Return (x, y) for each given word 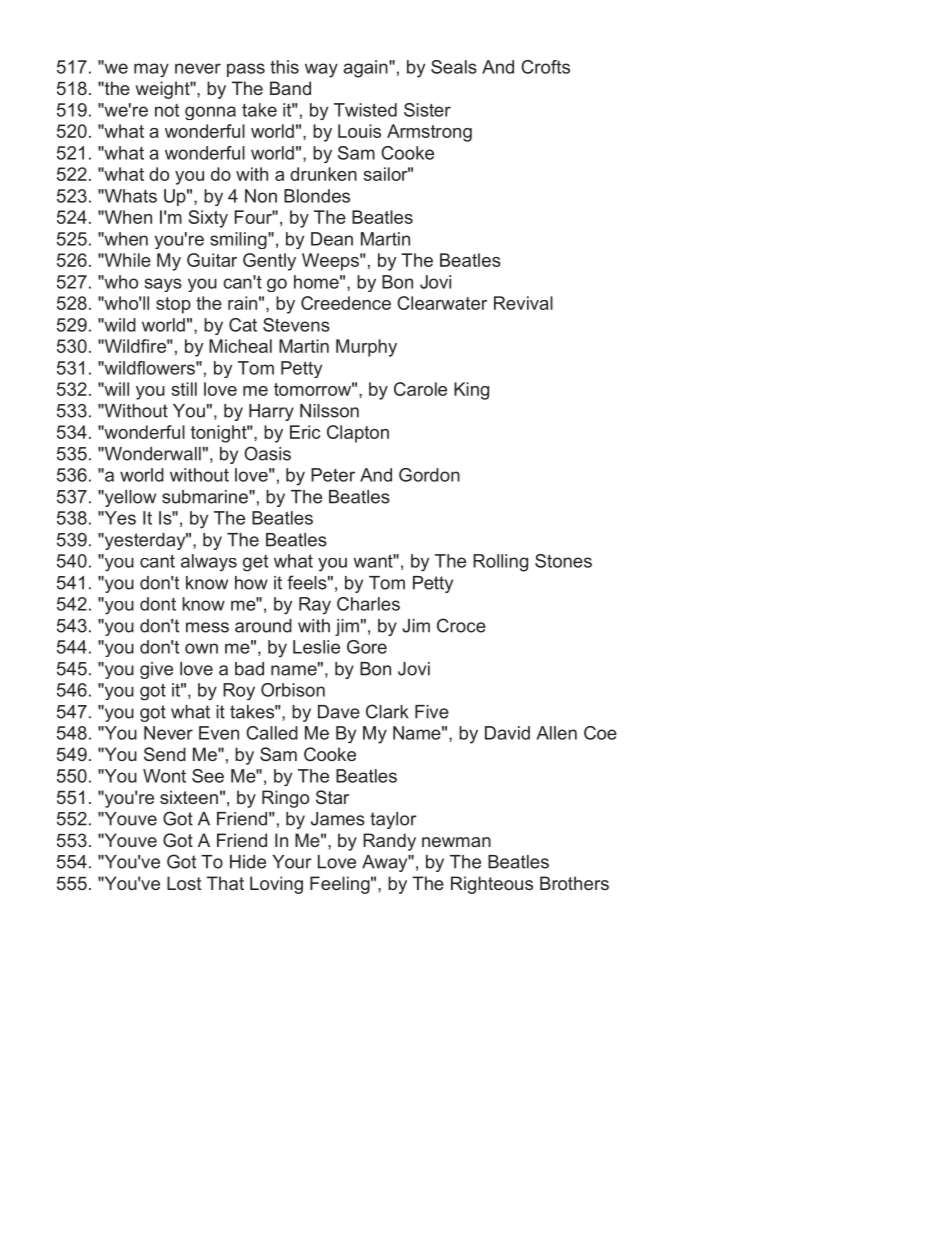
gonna (210, 113)
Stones (563, 561)
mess (207, 627)
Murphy (366, 348)
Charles (368, 604)
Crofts (545, 67)
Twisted (365, 110)
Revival (523, 303)
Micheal (240, 346)
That (225, 883)
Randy (389, 842)
